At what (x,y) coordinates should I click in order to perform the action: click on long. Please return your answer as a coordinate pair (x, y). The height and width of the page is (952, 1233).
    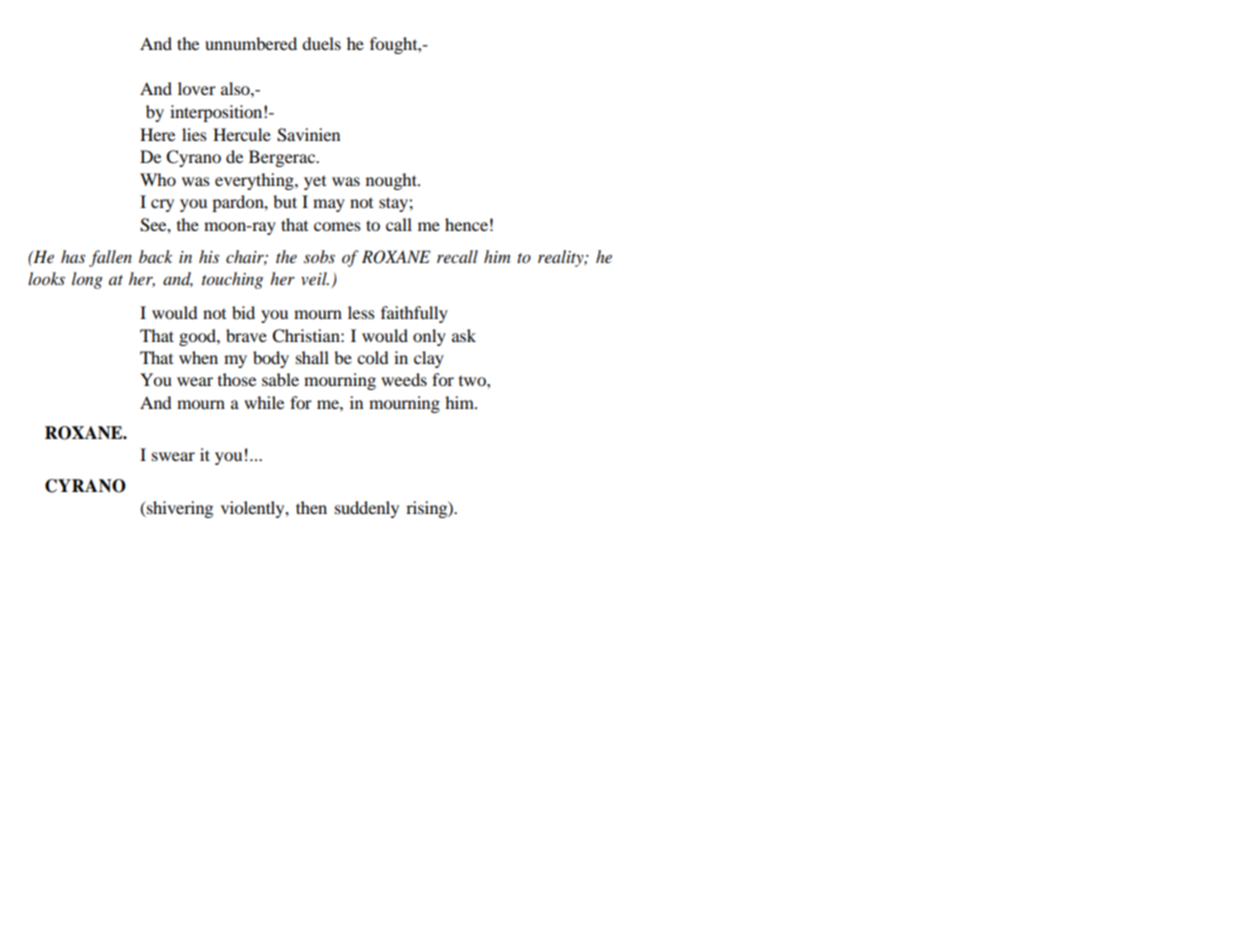
    Looking at the image, I should click on (87, 280).
